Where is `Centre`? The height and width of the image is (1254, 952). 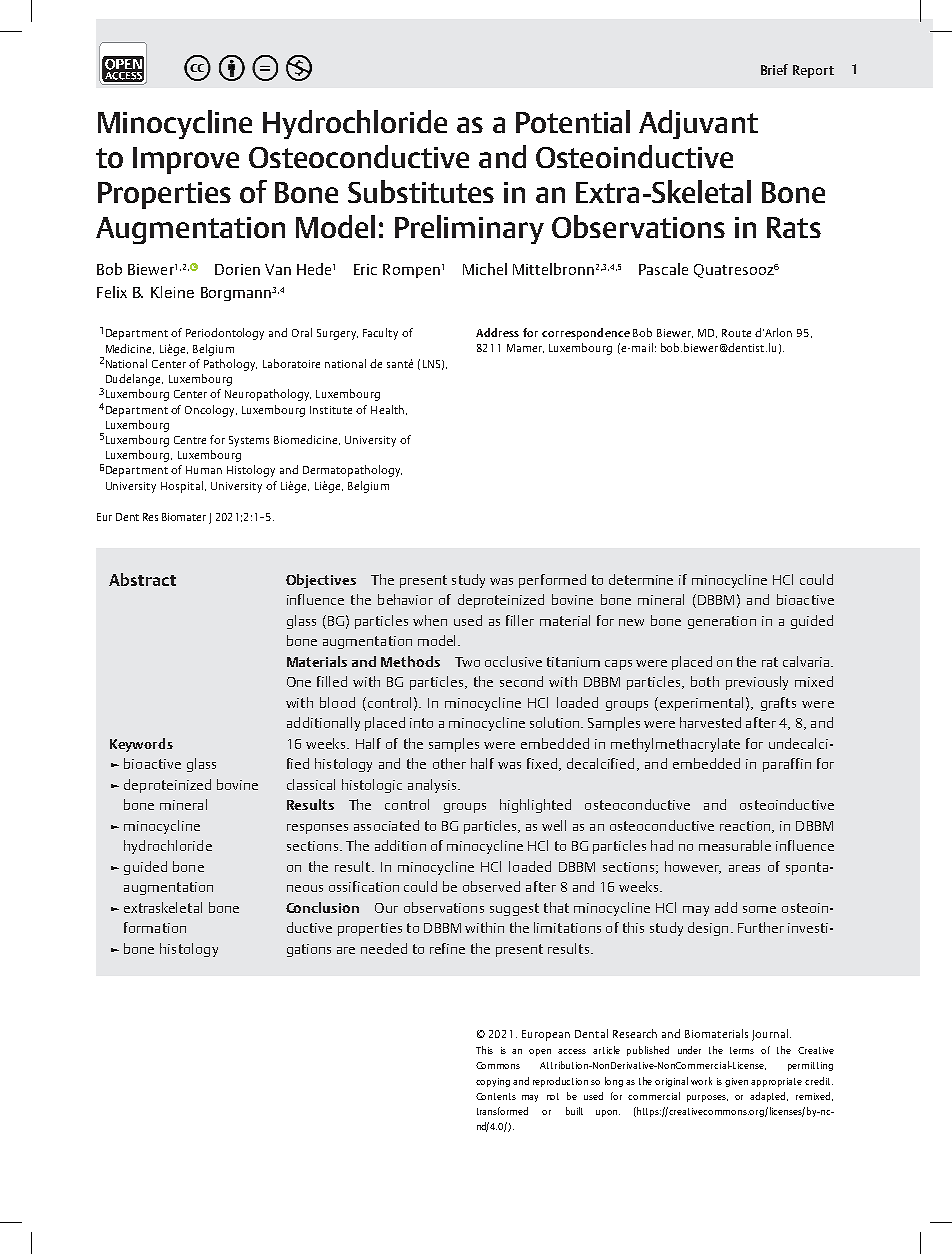 Centre is located at coordinates (190, 440).
